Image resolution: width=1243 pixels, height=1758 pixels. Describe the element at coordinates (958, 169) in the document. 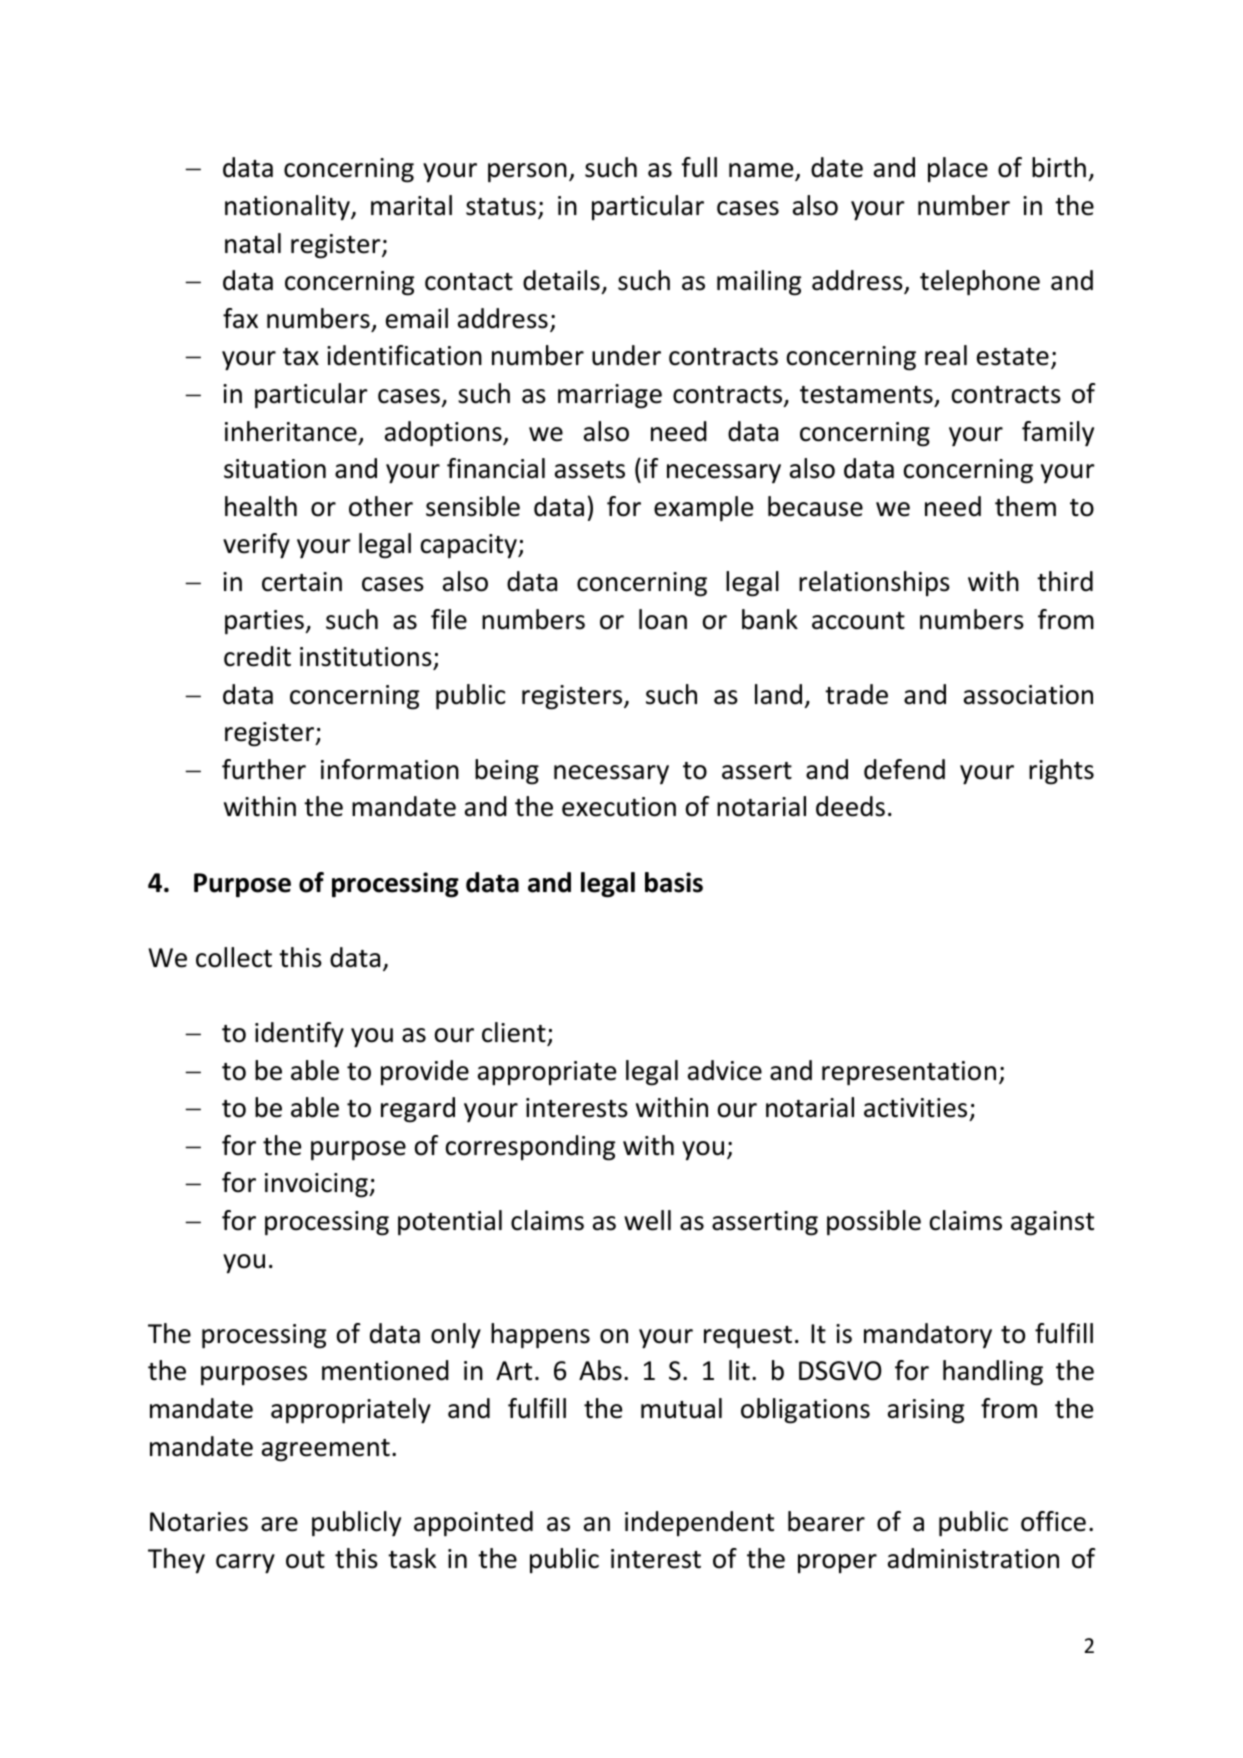

I see `place` at that location.
